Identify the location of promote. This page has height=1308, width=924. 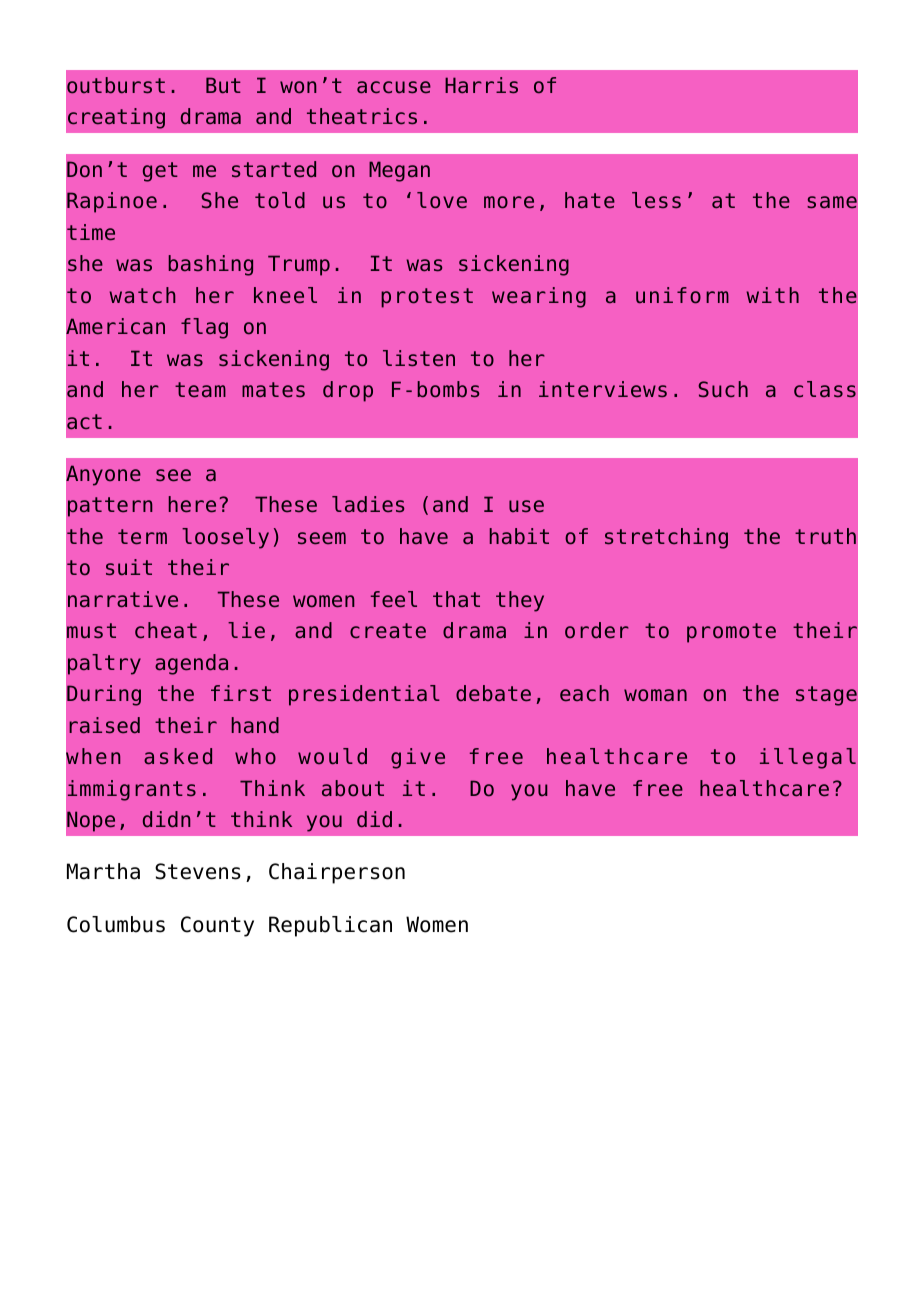
(731, 633).
